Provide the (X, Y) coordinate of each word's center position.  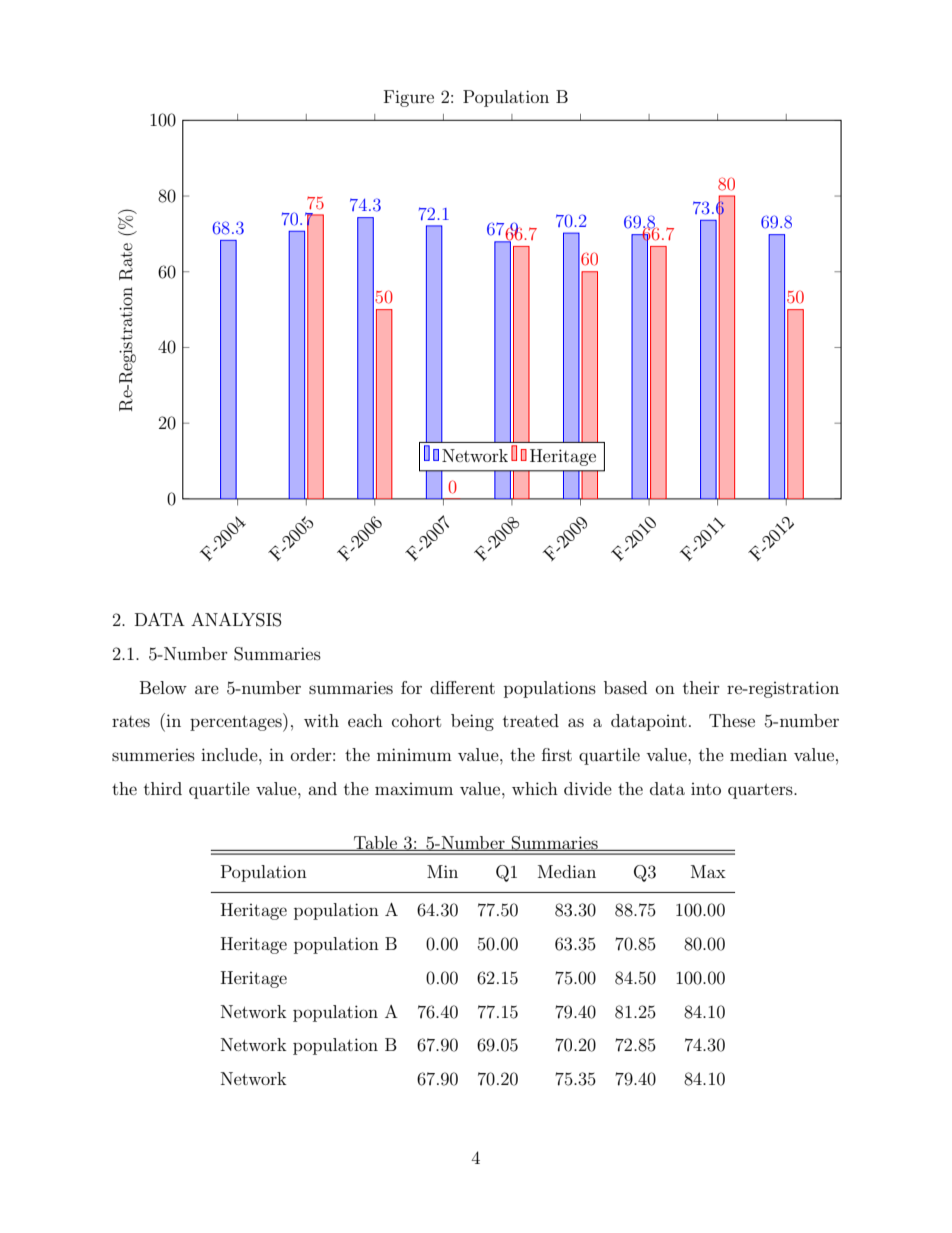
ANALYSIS (236, 620)
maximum (414, 789)
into (706, 789)
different (462, 687)
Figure (409, 98)
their (701, 687)
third (163, 788)
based (625, 687)
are (207, 689)
